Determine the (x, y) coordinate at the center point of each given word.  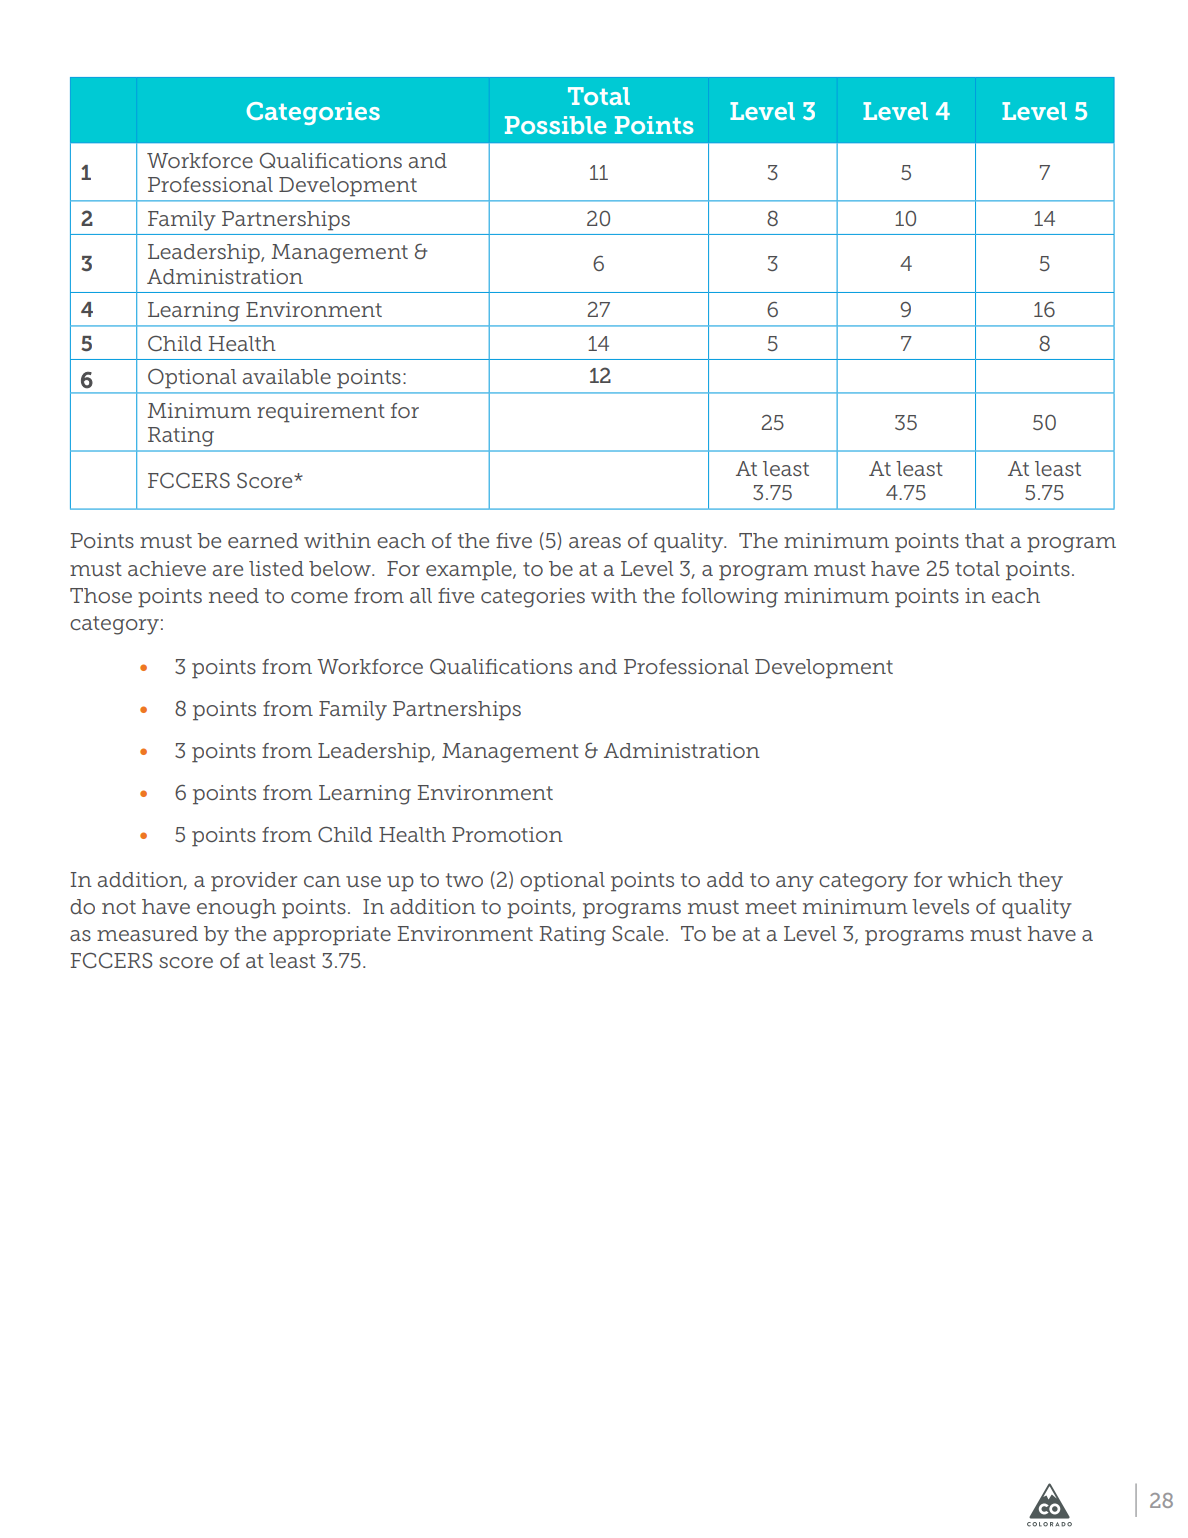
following (730, 598)
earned (263, 540)
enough (236, 909)
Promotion (507, 834)
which (980, 879)
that (984, 540)
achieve (167, 568)
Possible (555, 125)
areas (595, 542)
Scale (638, 933)
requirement (321, 413)
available (287, 376)
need (234, 595)
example (470, 571)
